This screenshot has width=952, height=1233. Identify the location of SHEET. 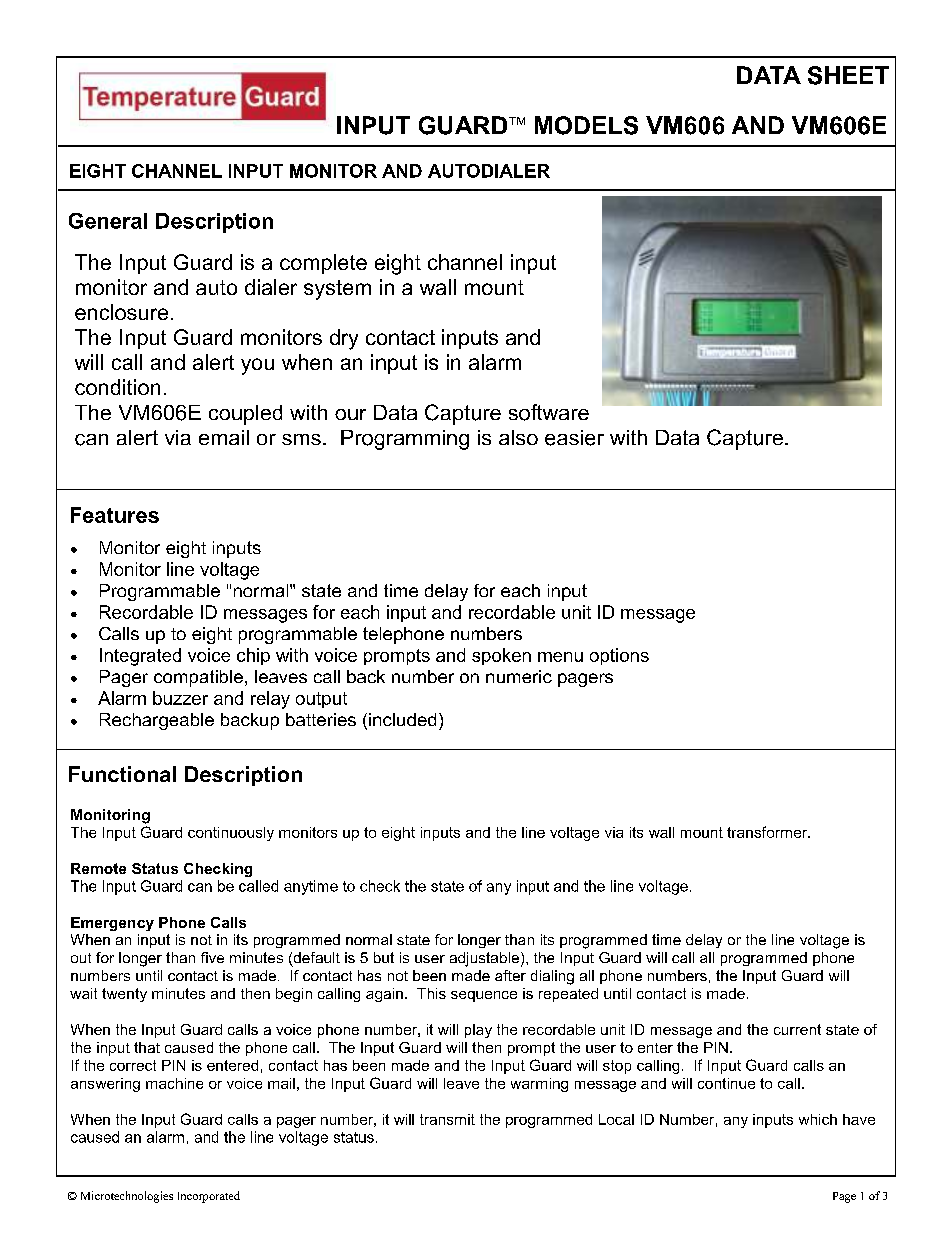
(848, 75).
